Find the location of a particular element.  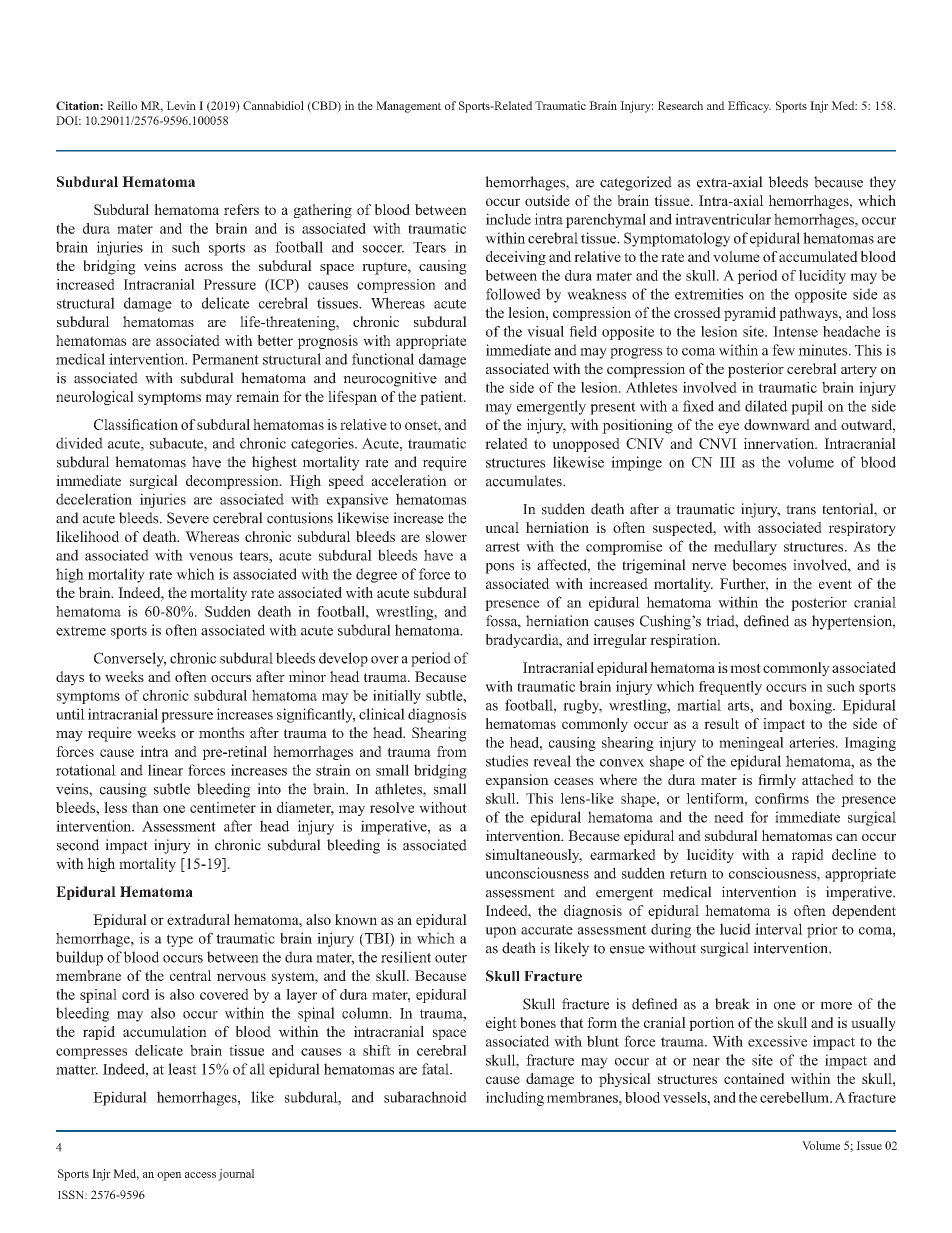

pons is located at coordinates (499, 568).
